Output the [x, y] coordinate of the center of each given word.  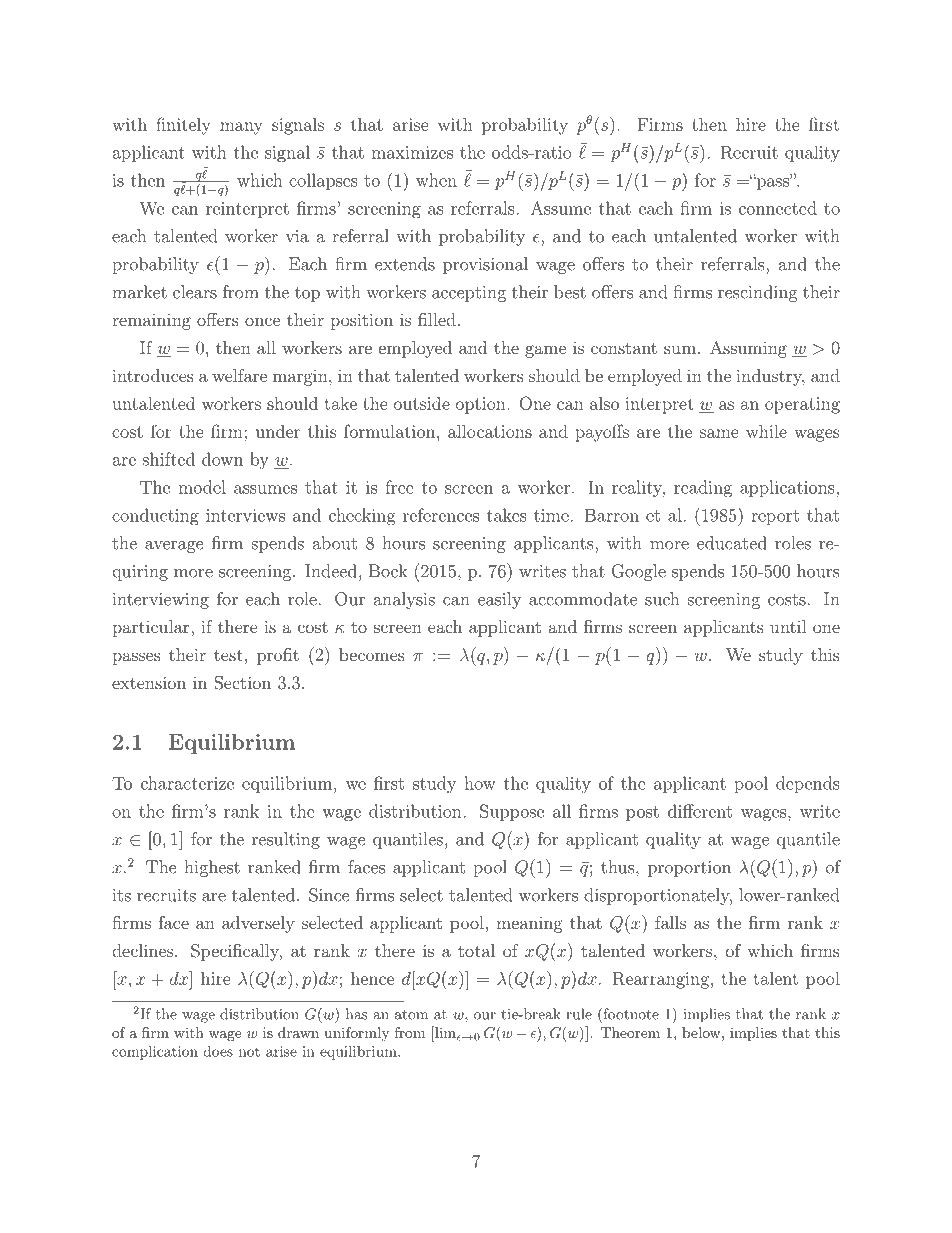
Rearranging [661, 980]
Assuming [748, 349]
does [218, 1051]
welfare [239, 375]
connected [778, 208]
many [241, 128]
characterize [187, 783]
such [662, 599]
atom [411, 1015]
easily [499, 600]
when [436, 180]
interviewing [161, 601]
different [700, 811]
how [480, 783]
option [482, 405]
